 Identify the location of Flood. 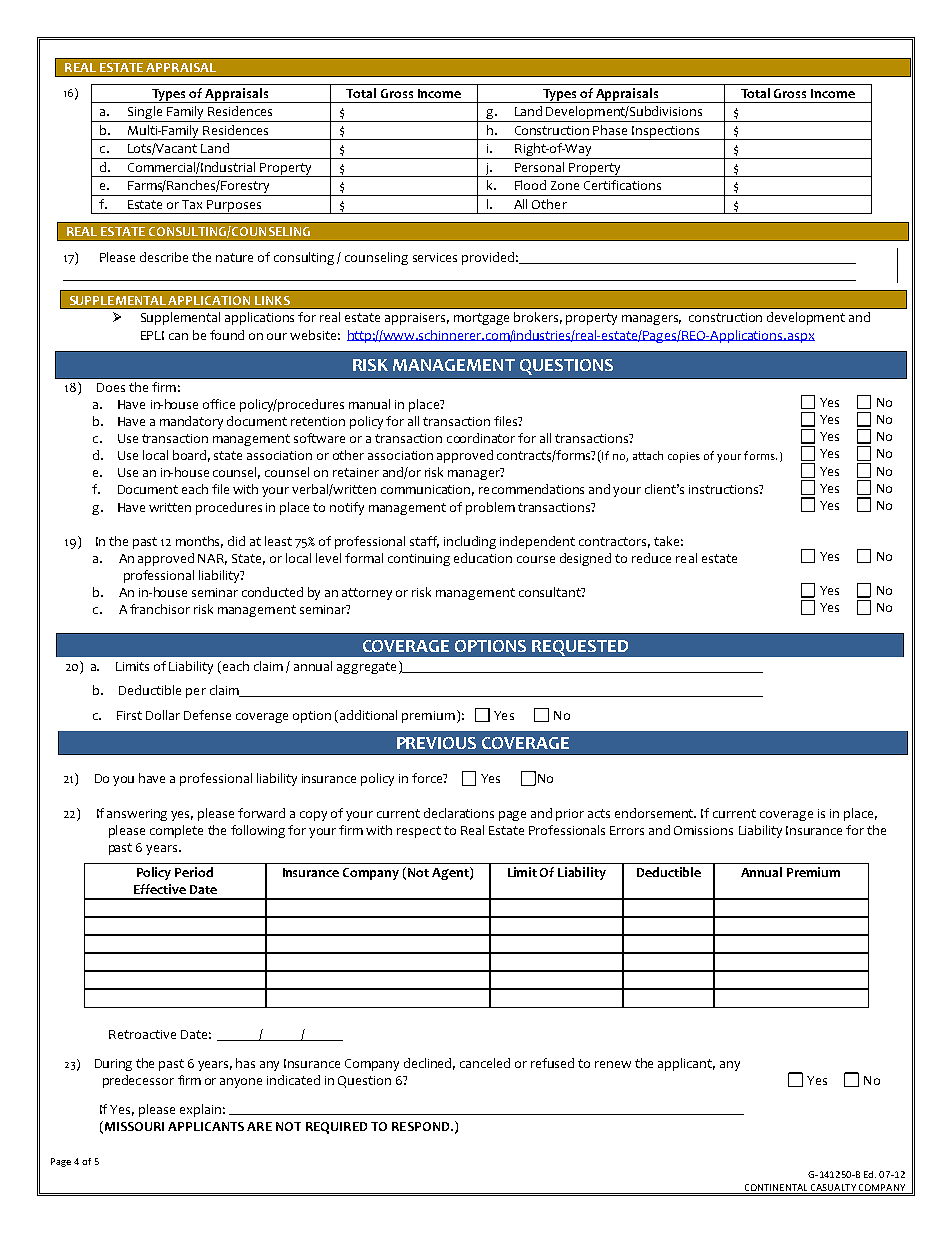
(530, 185).
